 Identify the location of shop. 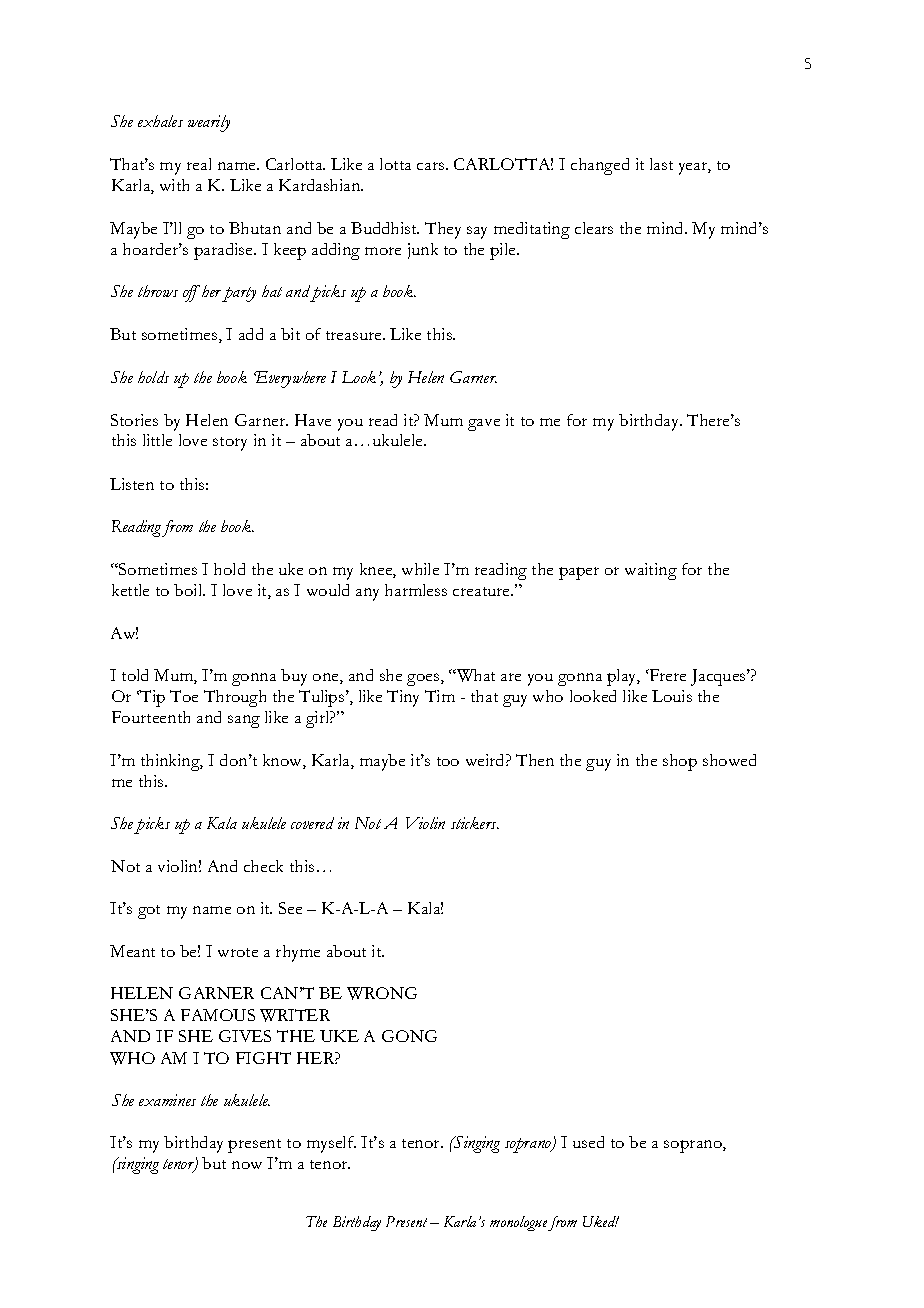
(680, 762).
